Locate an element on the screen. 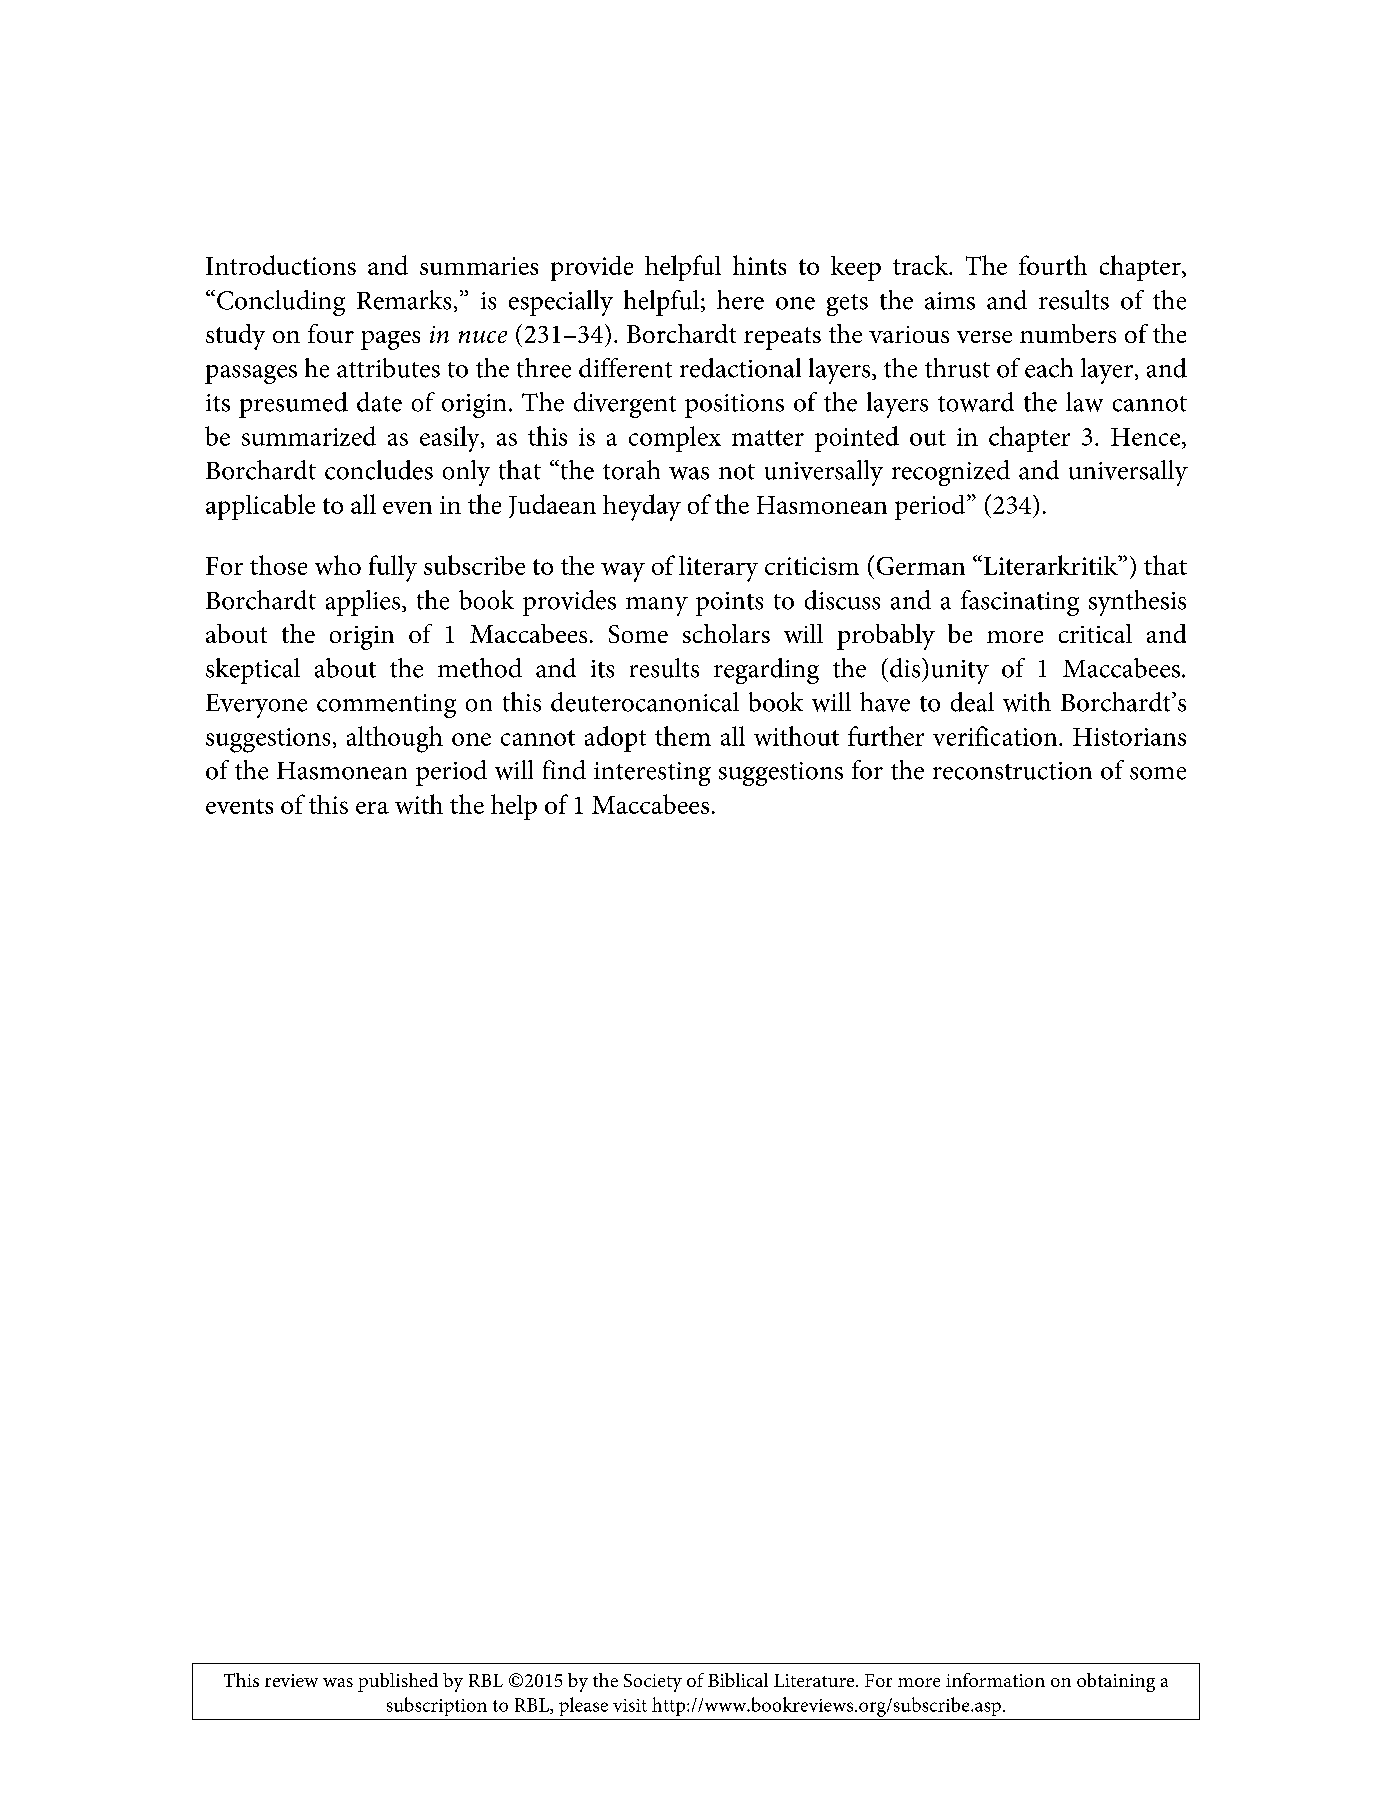 The width and height of the screenshot is (1391, 1800). Remarks is located at coordinates (404, 300).
